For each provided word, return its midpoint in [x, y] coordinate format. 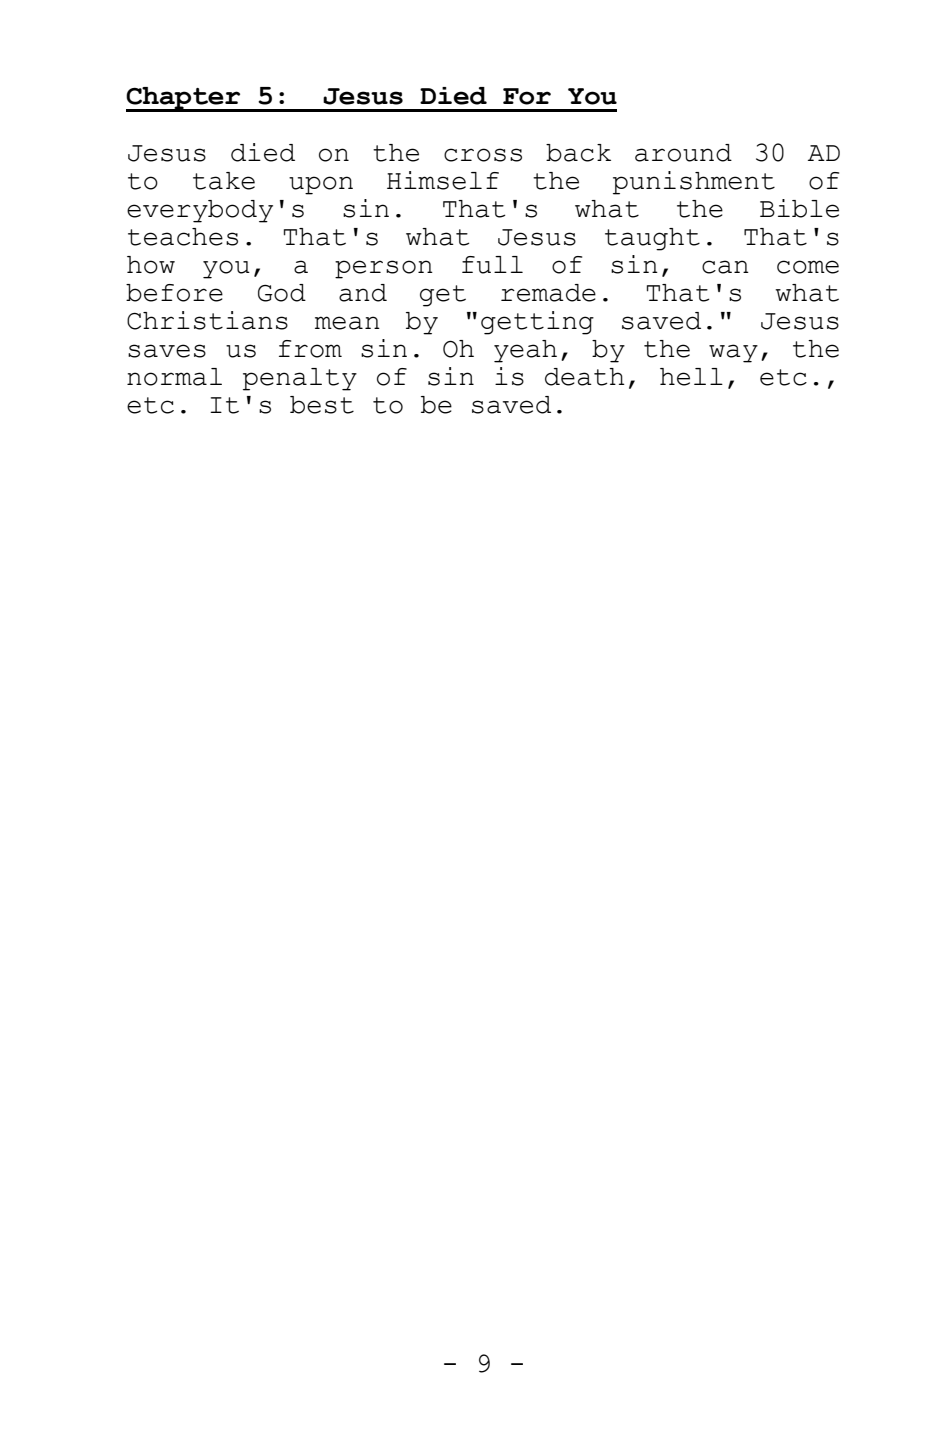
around [683, 153]
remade [548, 293]
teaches [183, 237]
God [282, 293]
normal [174, 377]
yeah [525, 351]
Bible [799, 208]
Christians [207, 320]
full [492, 265]
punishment [694, 183]
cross [483, 155]
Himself [443, 180]
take [224, 181]
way [733, 353]
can [725, 267]
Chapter [184, 99]
